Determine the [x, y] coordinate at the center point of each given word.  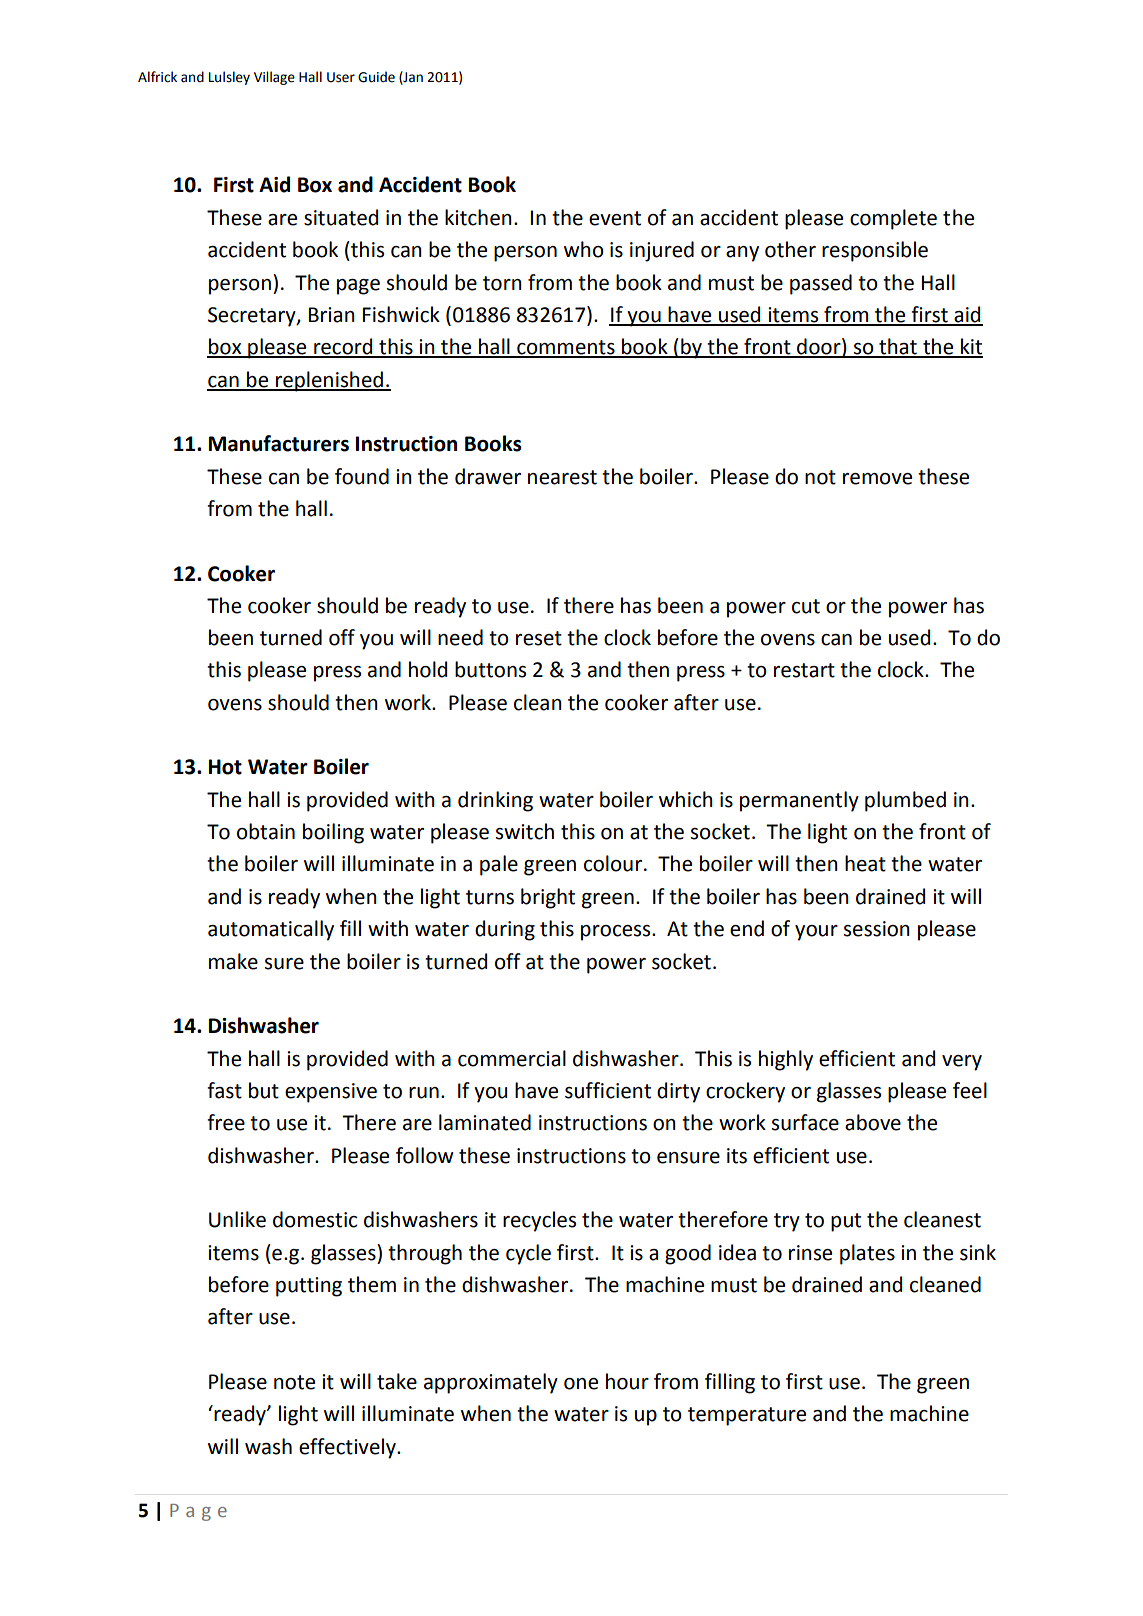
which [686, 799]
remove [877, 479]
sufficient [608, 1090]
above [873, 1122]
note [294, 1382]
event [615, 218]
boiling [333, 833]
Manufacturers [279, 443]
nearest [562, 477]
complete [893, 219]
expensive [331, 1093]
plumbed [905, 801]
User [341, 77]
